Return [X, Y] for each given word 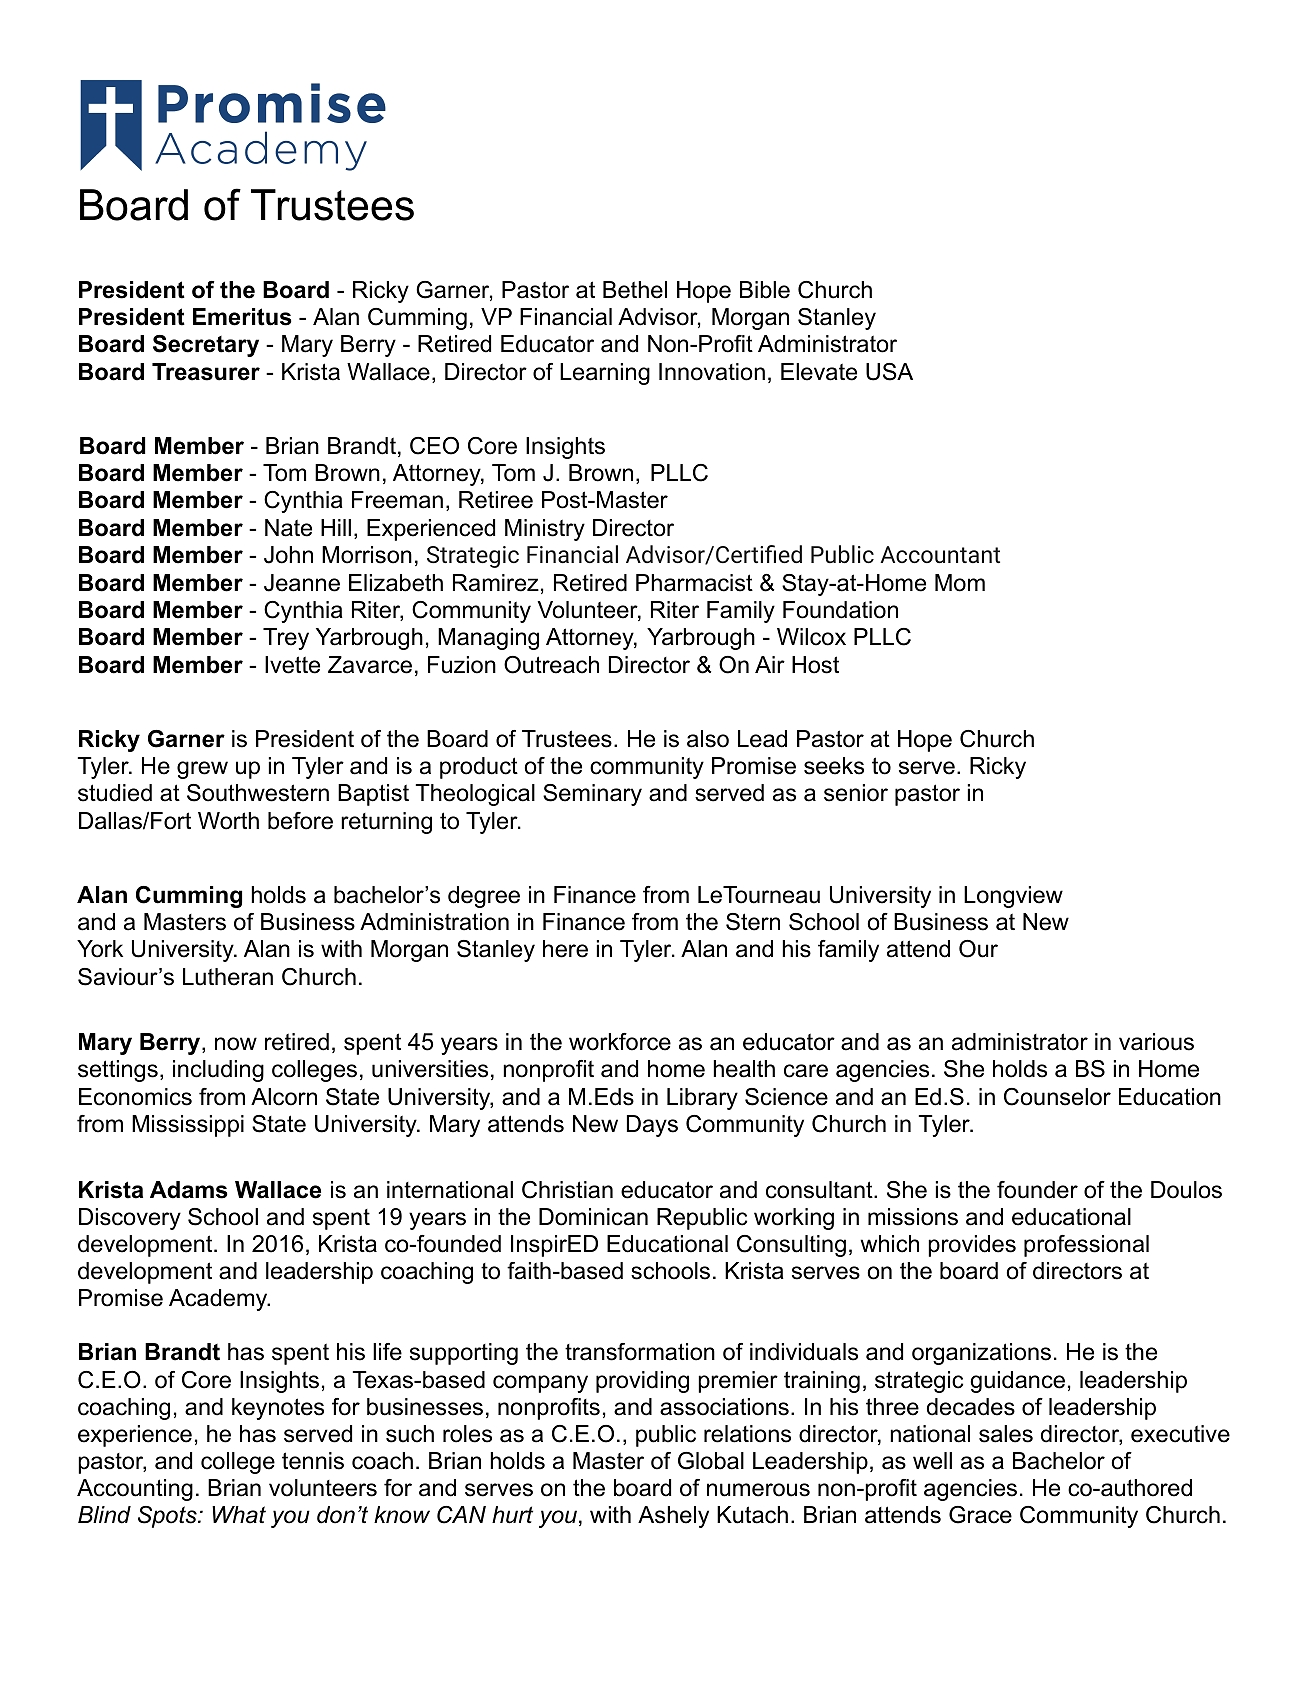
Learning [605, 374]
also [708, 739]
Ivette [292, 665]
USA [889, 372]
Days [652, 1126]
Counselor [1057, 1097]
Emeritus [242, 317]
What [239, 1515]
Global [711, 1461]
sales [1006, 1434]
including [218, 1071]
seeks [834, 766]
